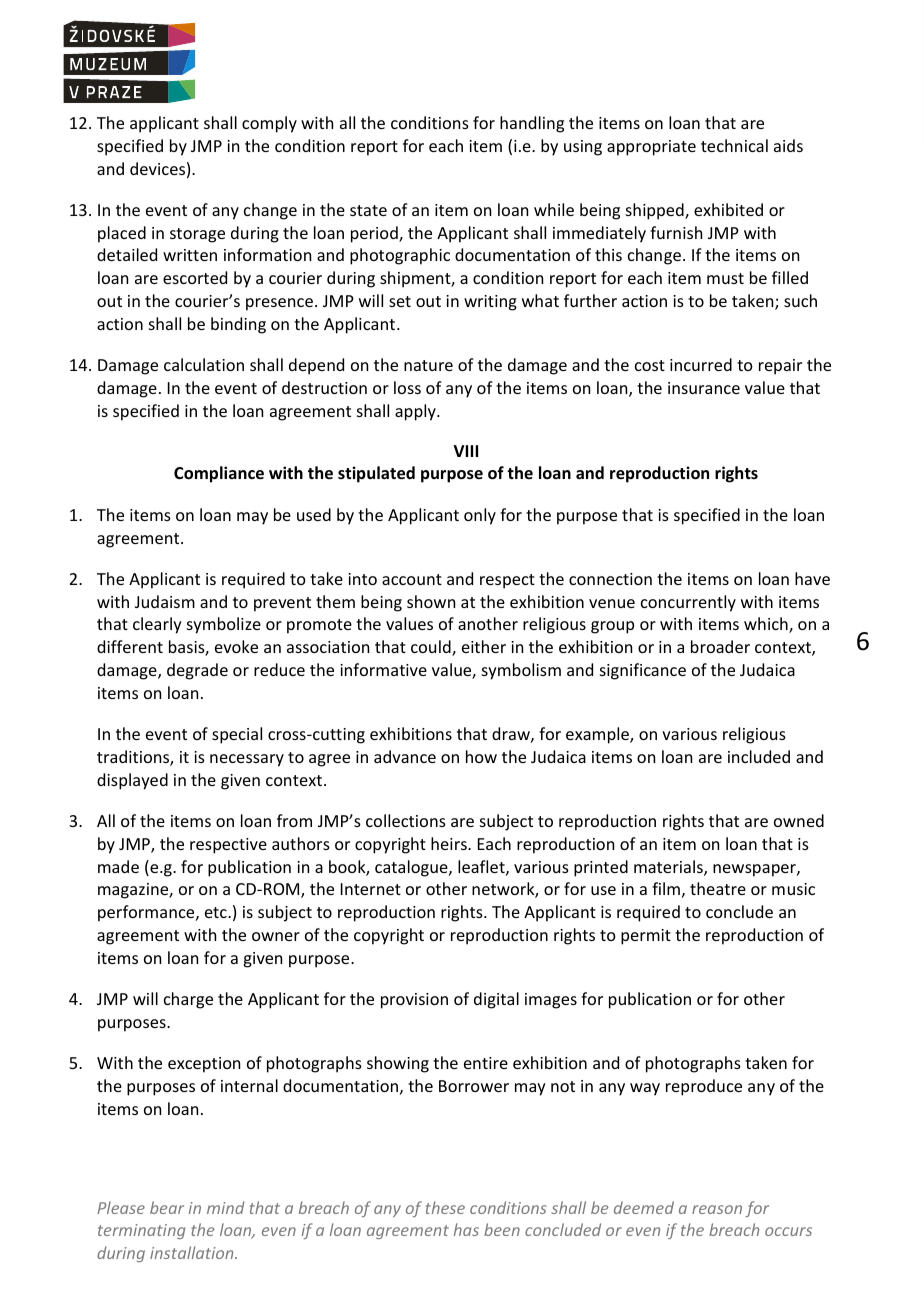 The image size is (924, 1308). Describe the element at coordinates (532, 124) in the screenshot. I see `handling` at that location.
